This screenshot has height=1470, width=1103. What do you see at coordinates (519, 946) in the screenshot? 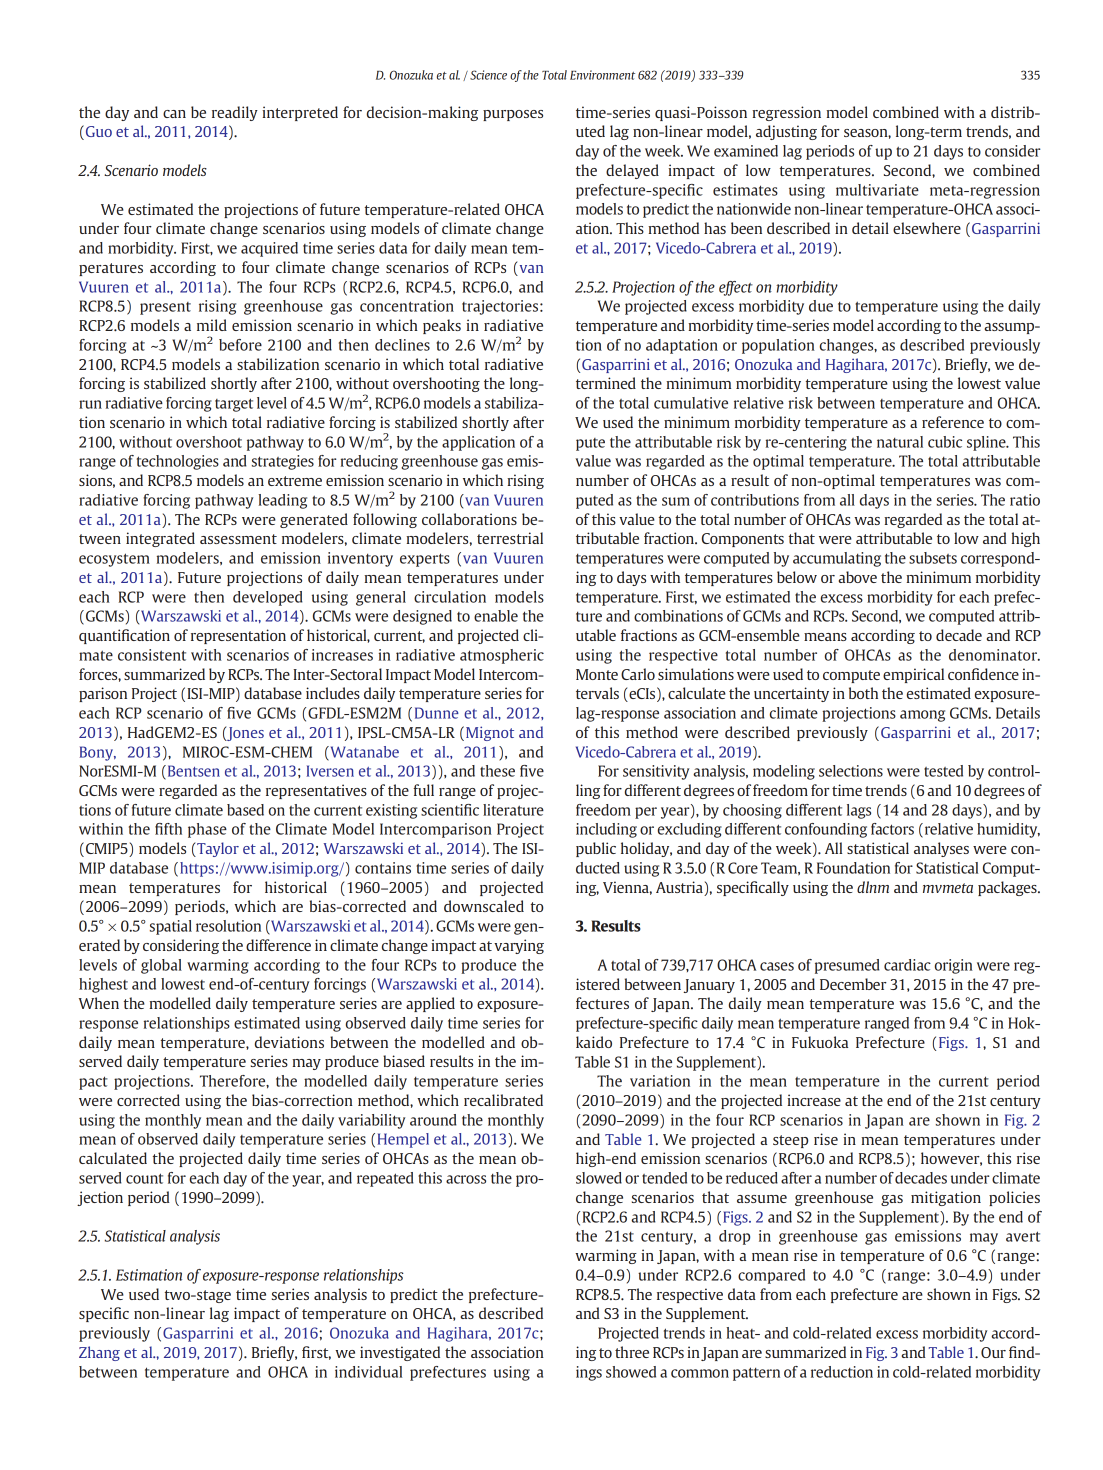
I see `varying` at bounding box center [519, 946].
